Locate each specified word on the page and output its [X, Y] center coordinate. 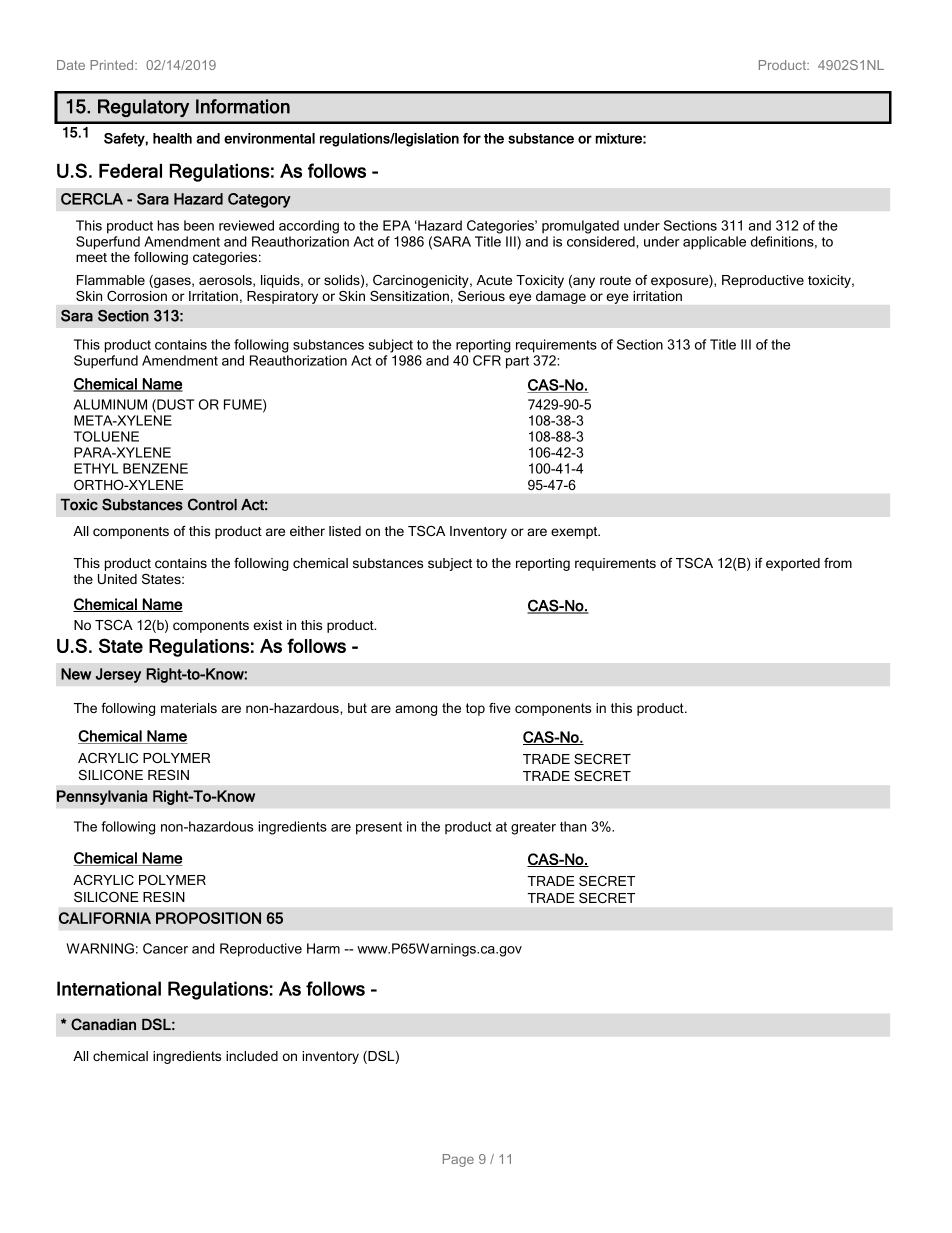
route [615, 280]
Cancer [165, 948]
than [573, 826]
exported [793, 564]
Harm [323, 948]
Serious [481, 296]
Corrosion [137, 296]
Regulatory [143, 108]
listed [345, 531]
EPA [397, 225]
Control [212, 504]
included [252, 1056]
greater [533, 828]
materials [189, 708]
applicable [714, 243]
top [475, 709]
